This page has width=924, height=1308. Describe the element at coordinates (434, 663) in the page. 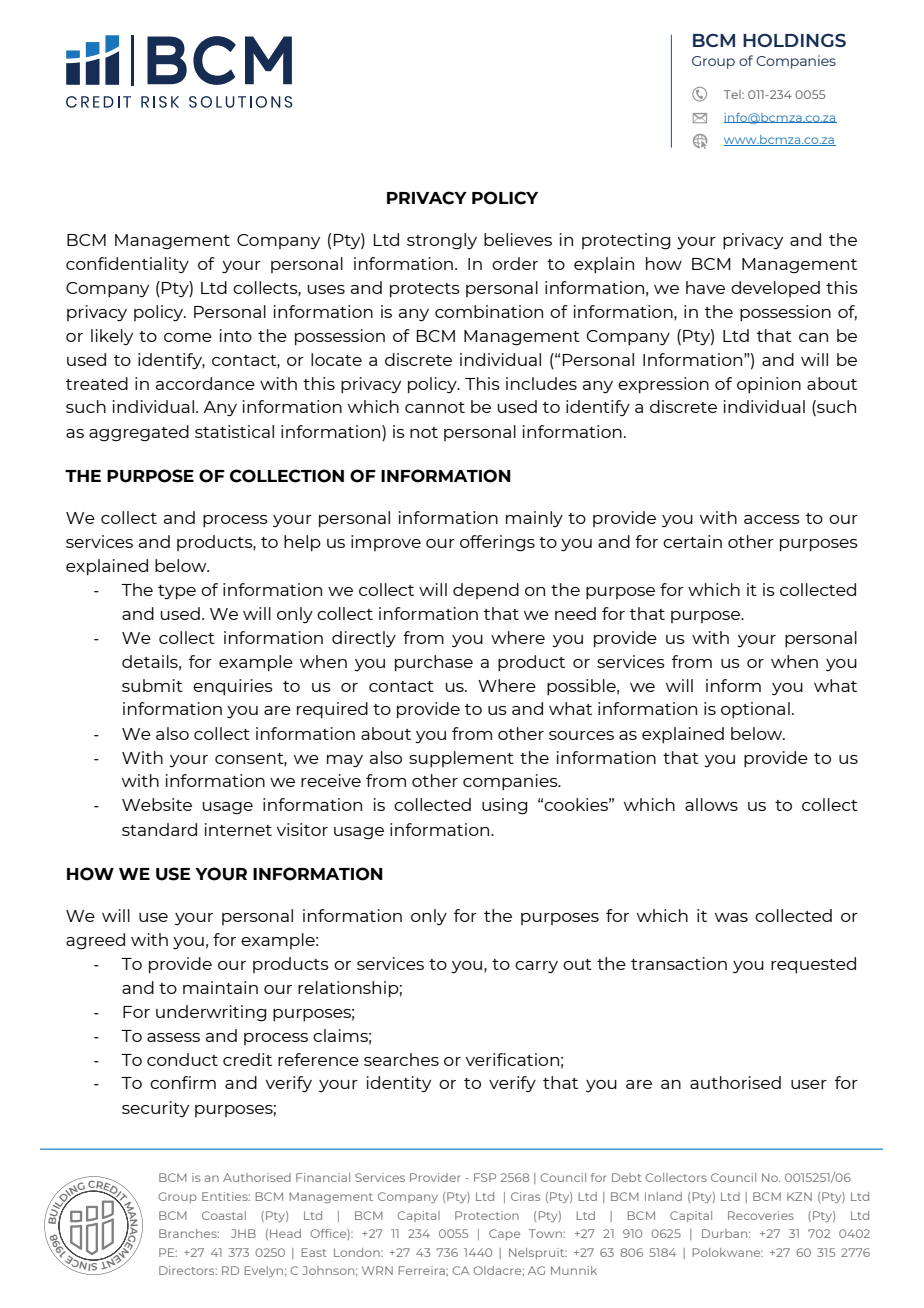

I see `purchase` at that location.
